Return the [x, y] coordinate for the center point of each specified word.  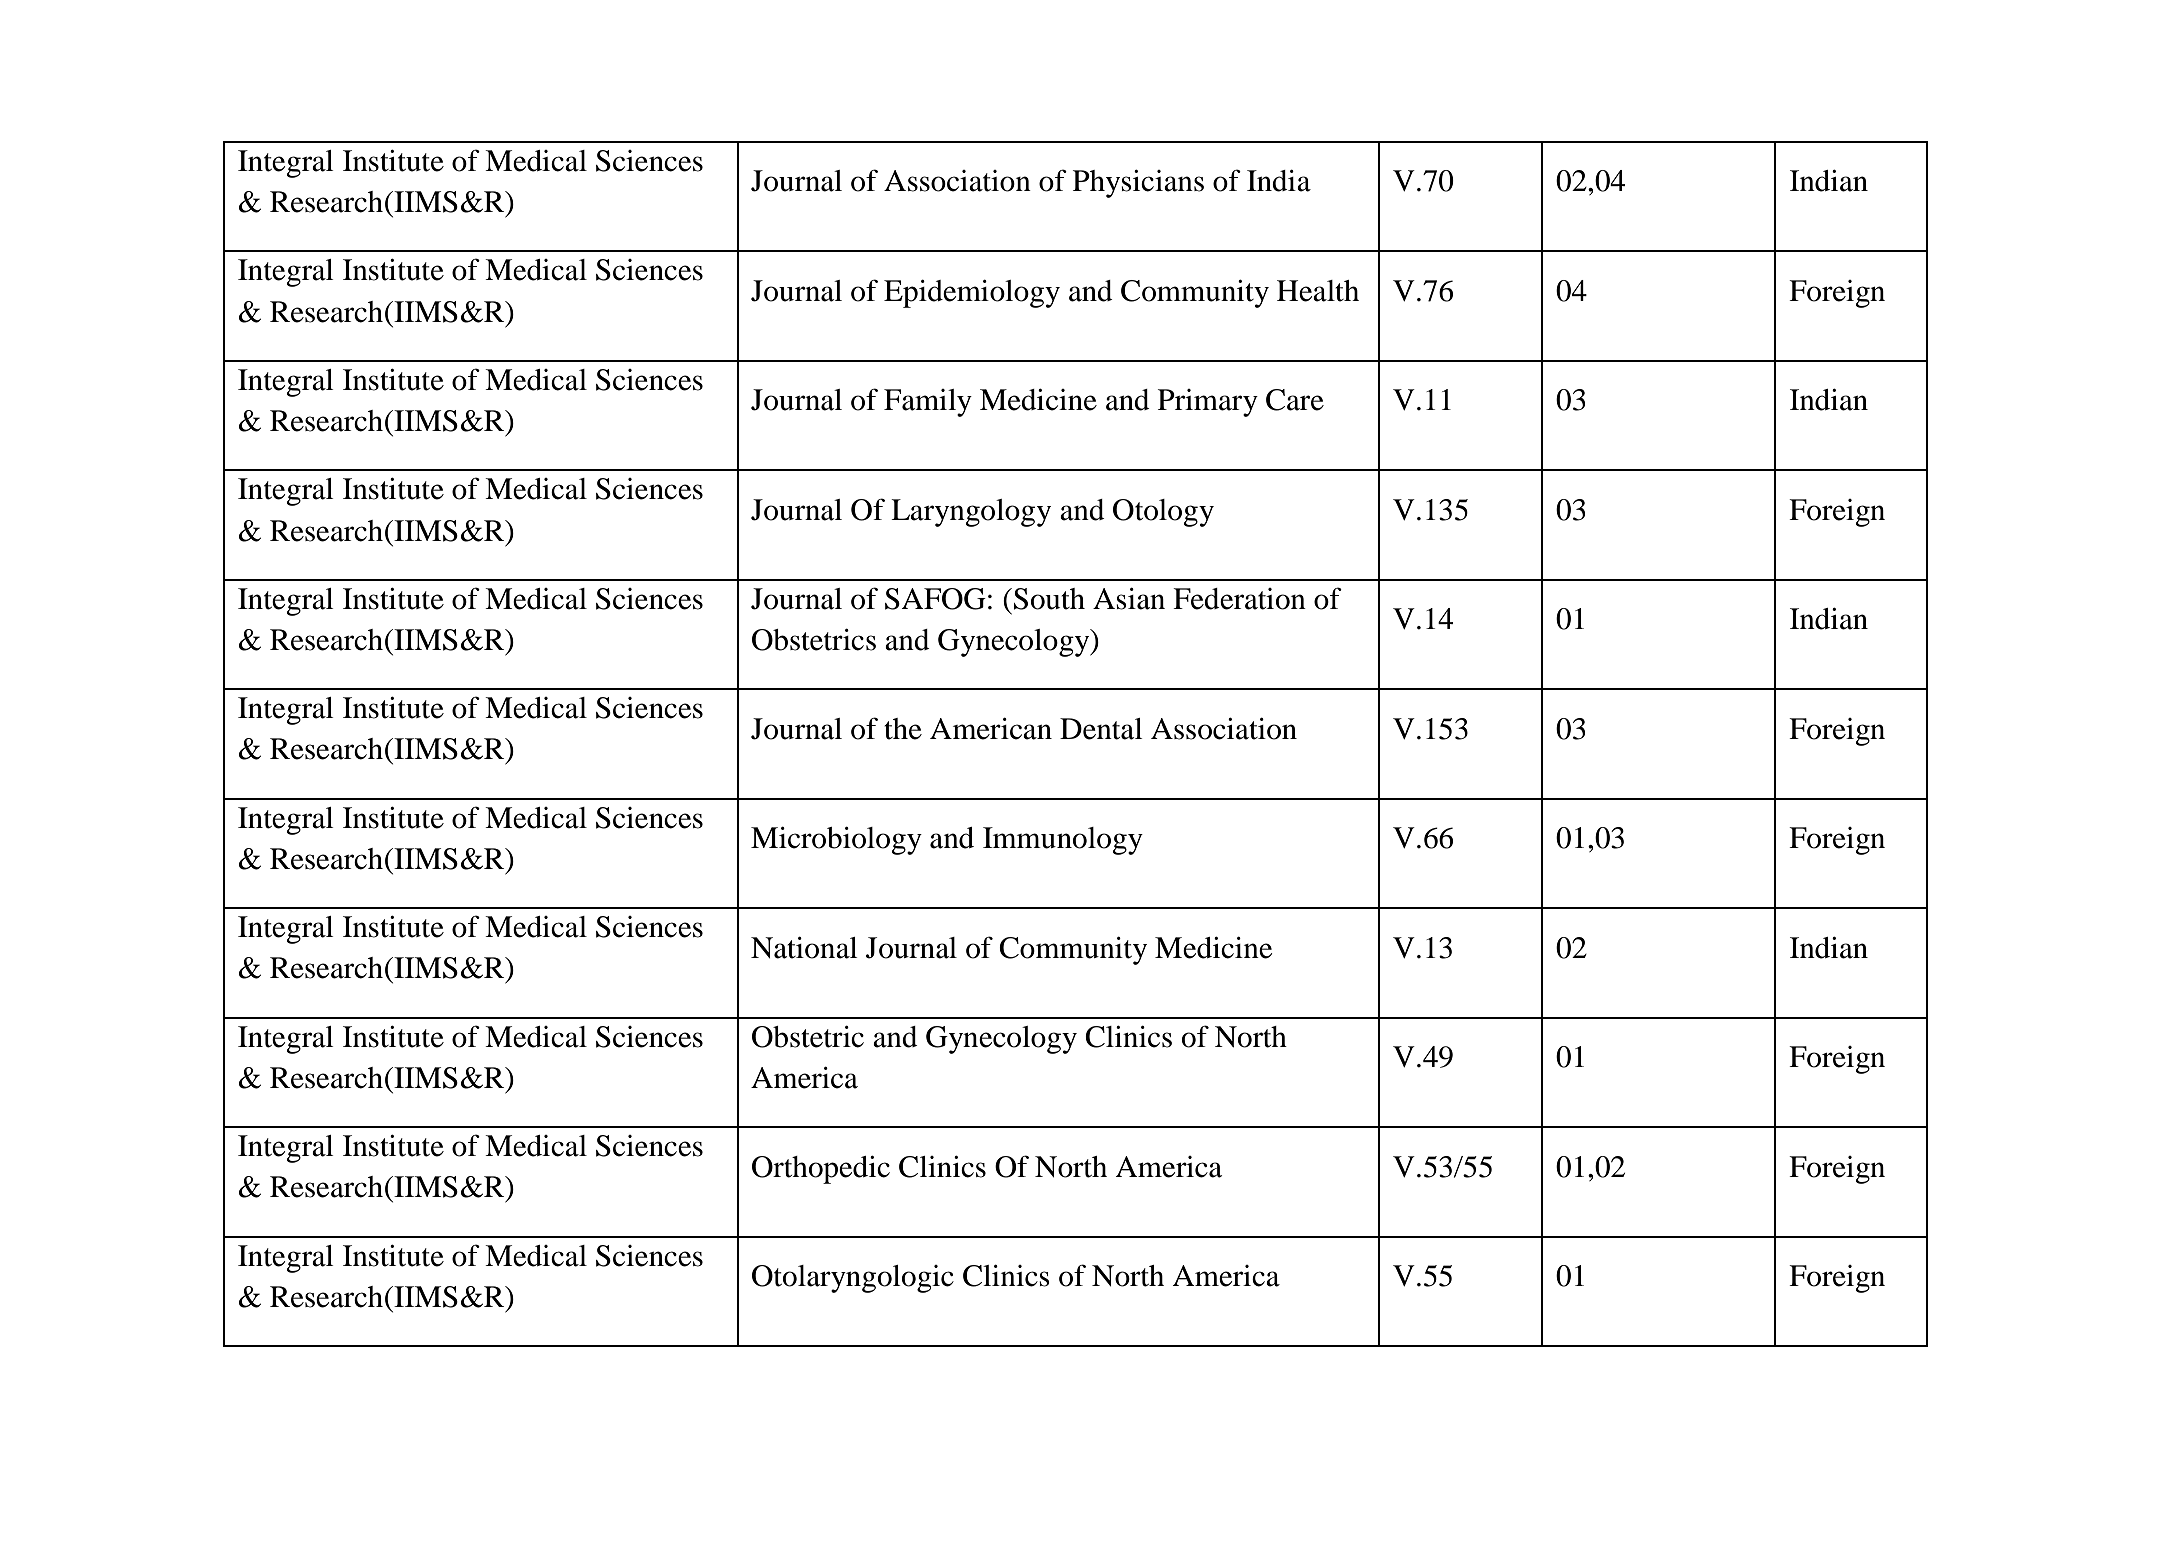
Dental [1101, 729]
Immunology [1063, 841]
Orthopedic [821, 1170]
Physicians [1138, 184]
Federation [1239, 599]
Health [1318, 291]
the [903, 729]
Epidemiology [972, 294]
